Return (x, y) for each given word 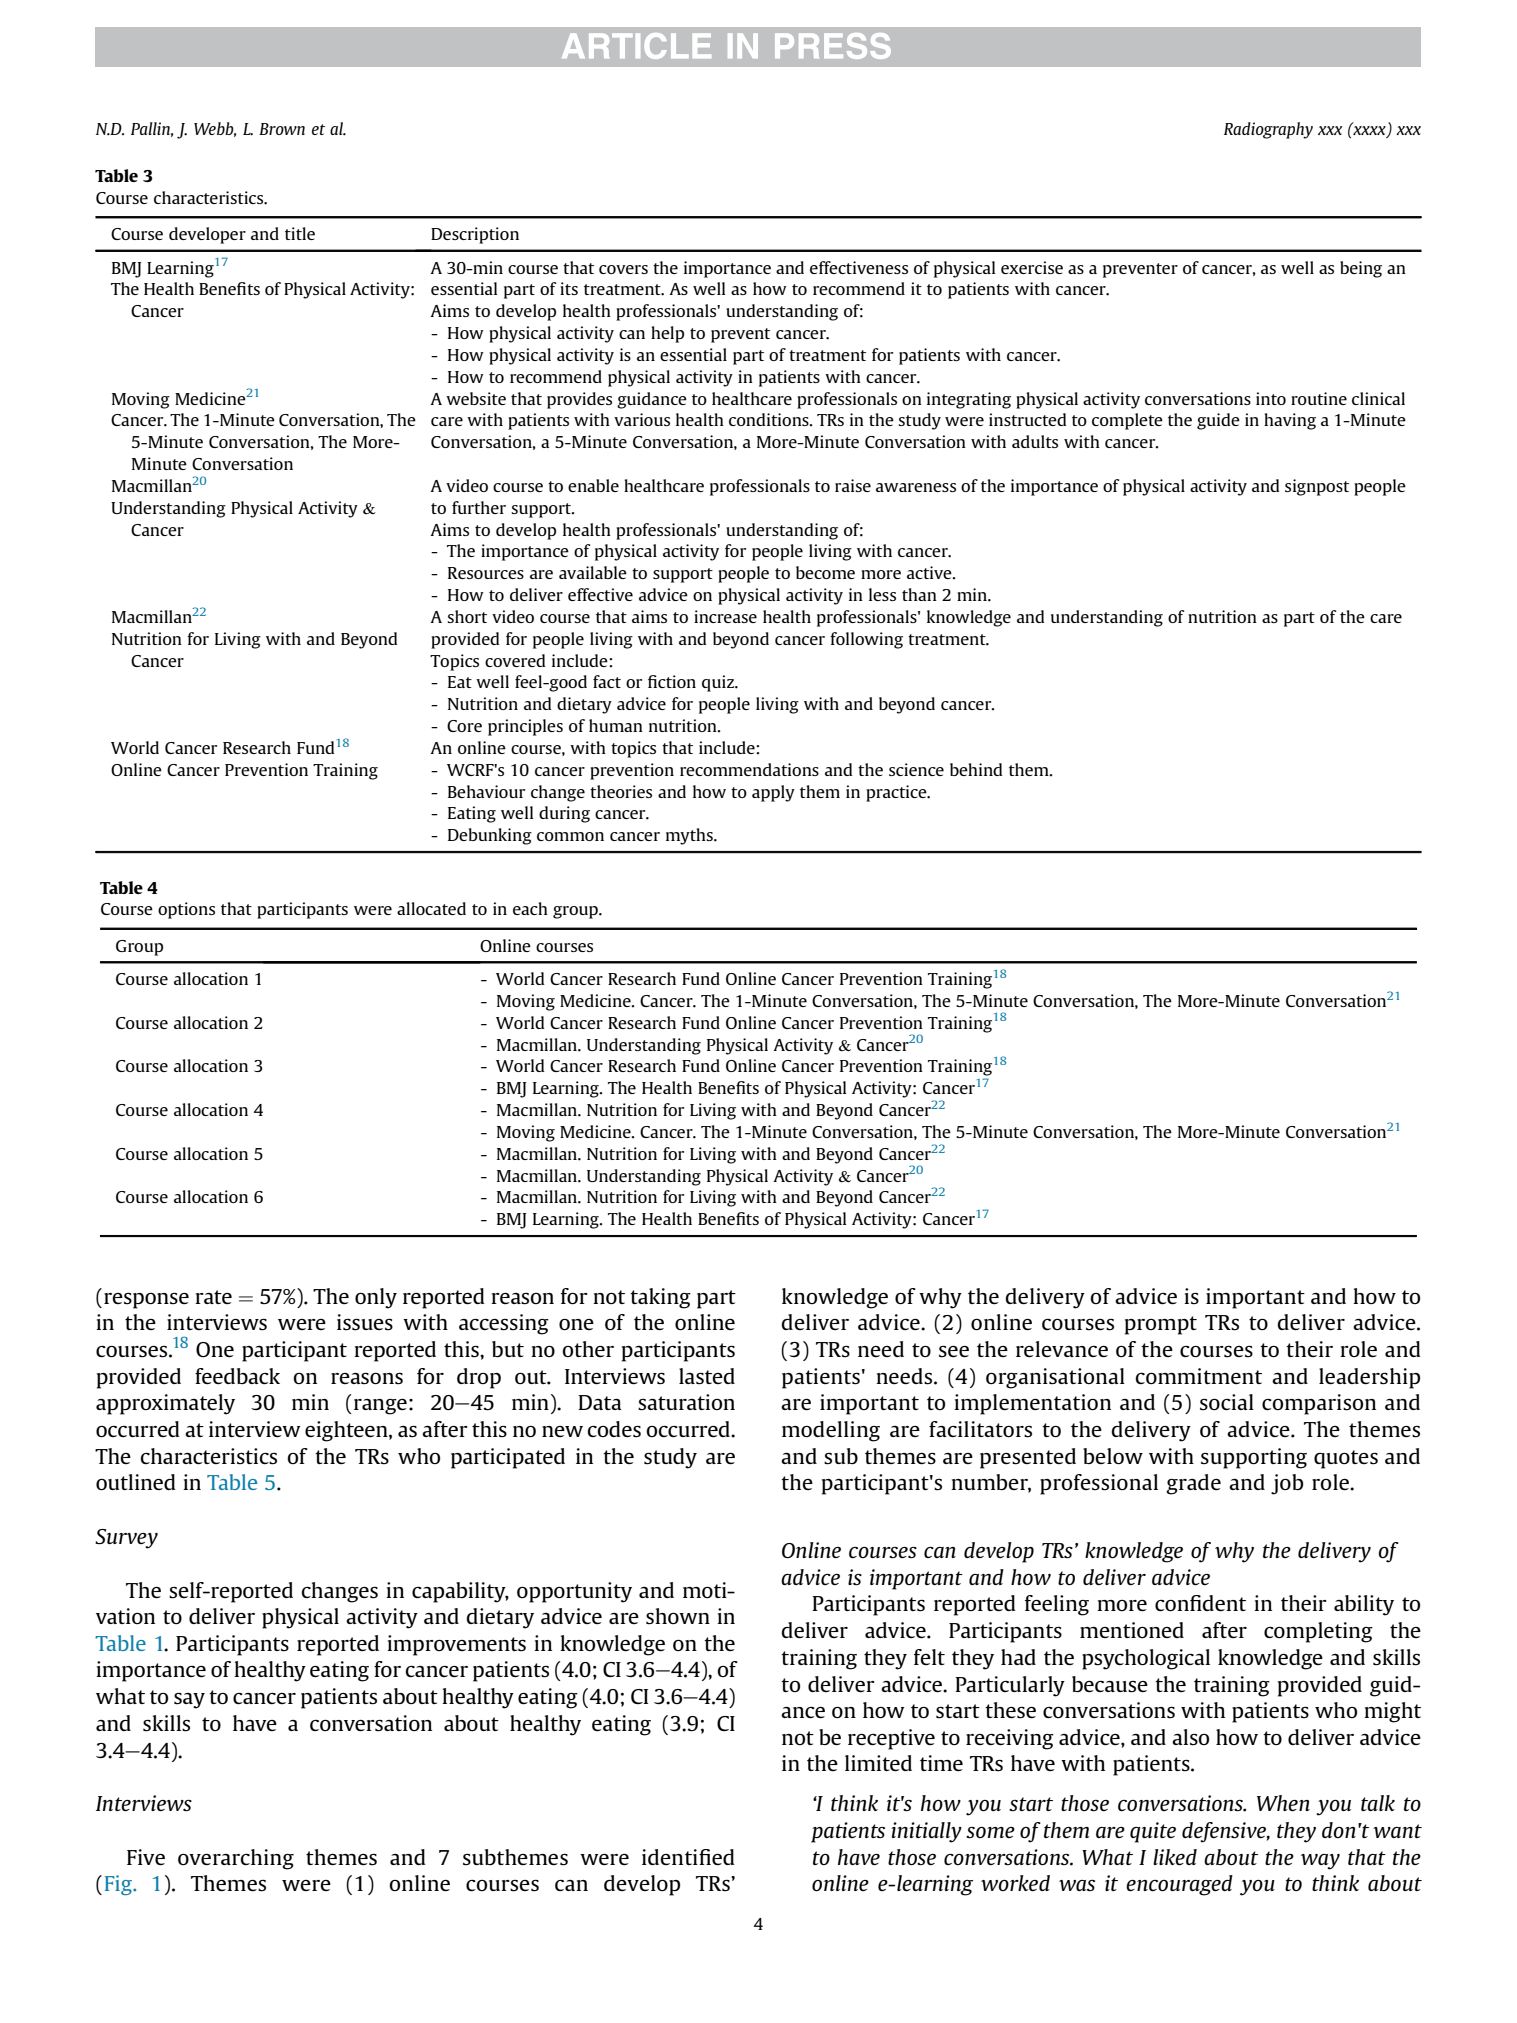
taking (660, 1298)
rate (213, 1297)
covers (623, 269)
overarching (236, 1859)
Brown (282, 129)
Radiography (1268, 130)
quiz (719, 683)
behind (976, 769)
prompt (1161, 1325)
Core (464, 726)
